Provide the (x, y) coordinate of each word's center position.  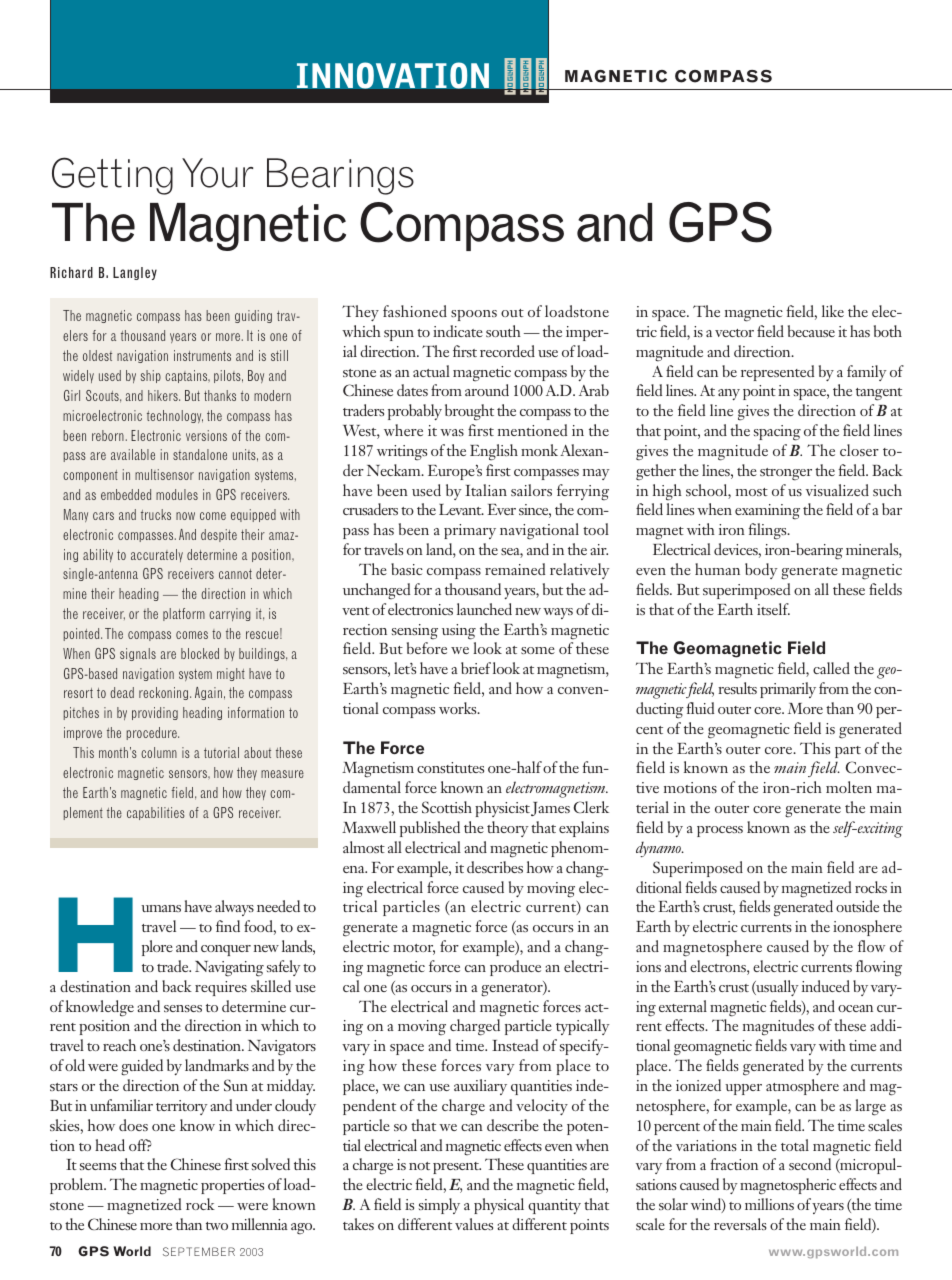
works (459, 708)
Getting (112, 176)
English (494, 452)
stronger (786, 474)
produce (515, 968)
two (217, 1226)
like (833, 311)
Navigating (229, 969)
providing (155, 713)
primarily (788, 690)
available (133, 454)
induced (826, 986)
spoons (474, 315)
